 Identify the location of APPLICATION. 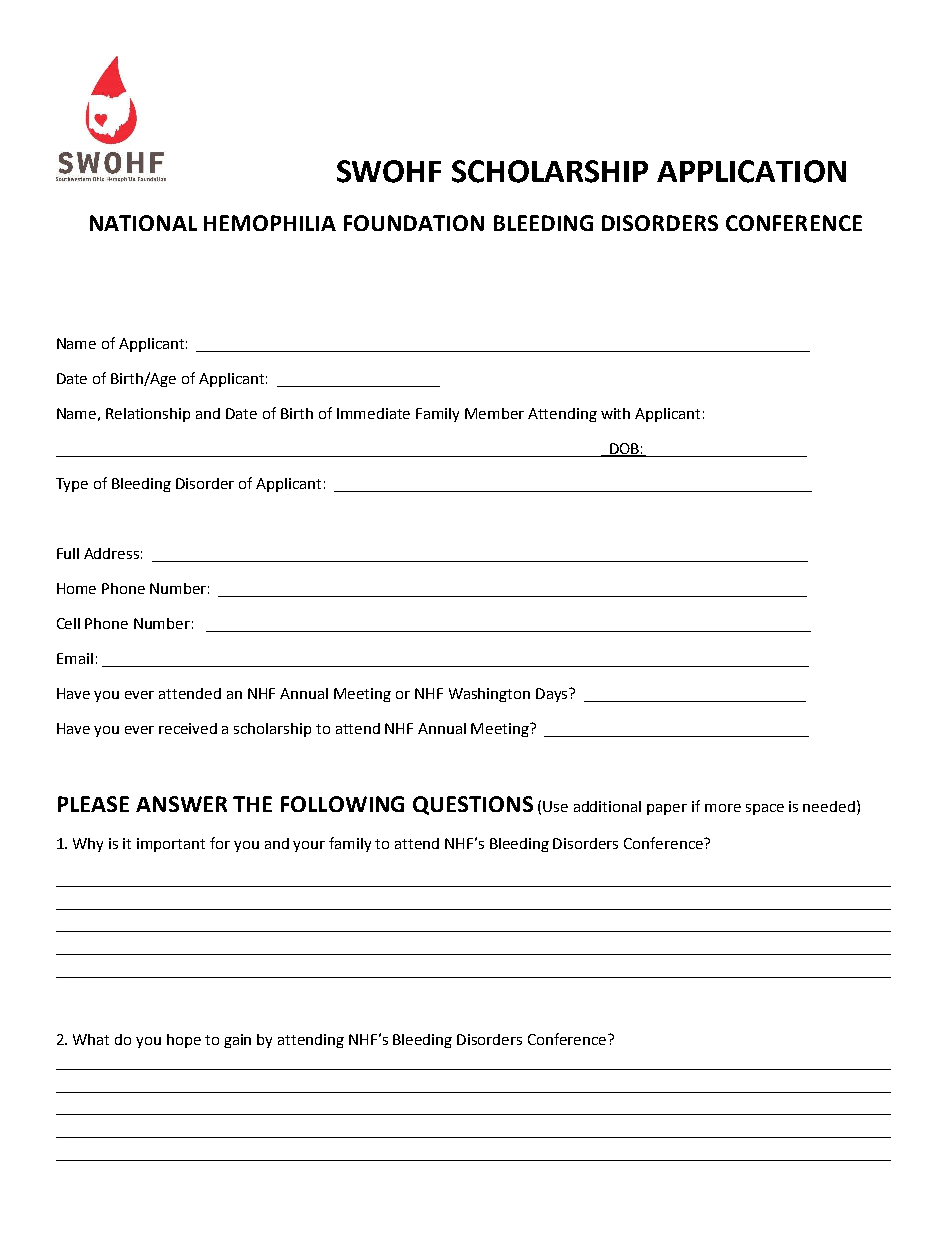
(751, 171).
